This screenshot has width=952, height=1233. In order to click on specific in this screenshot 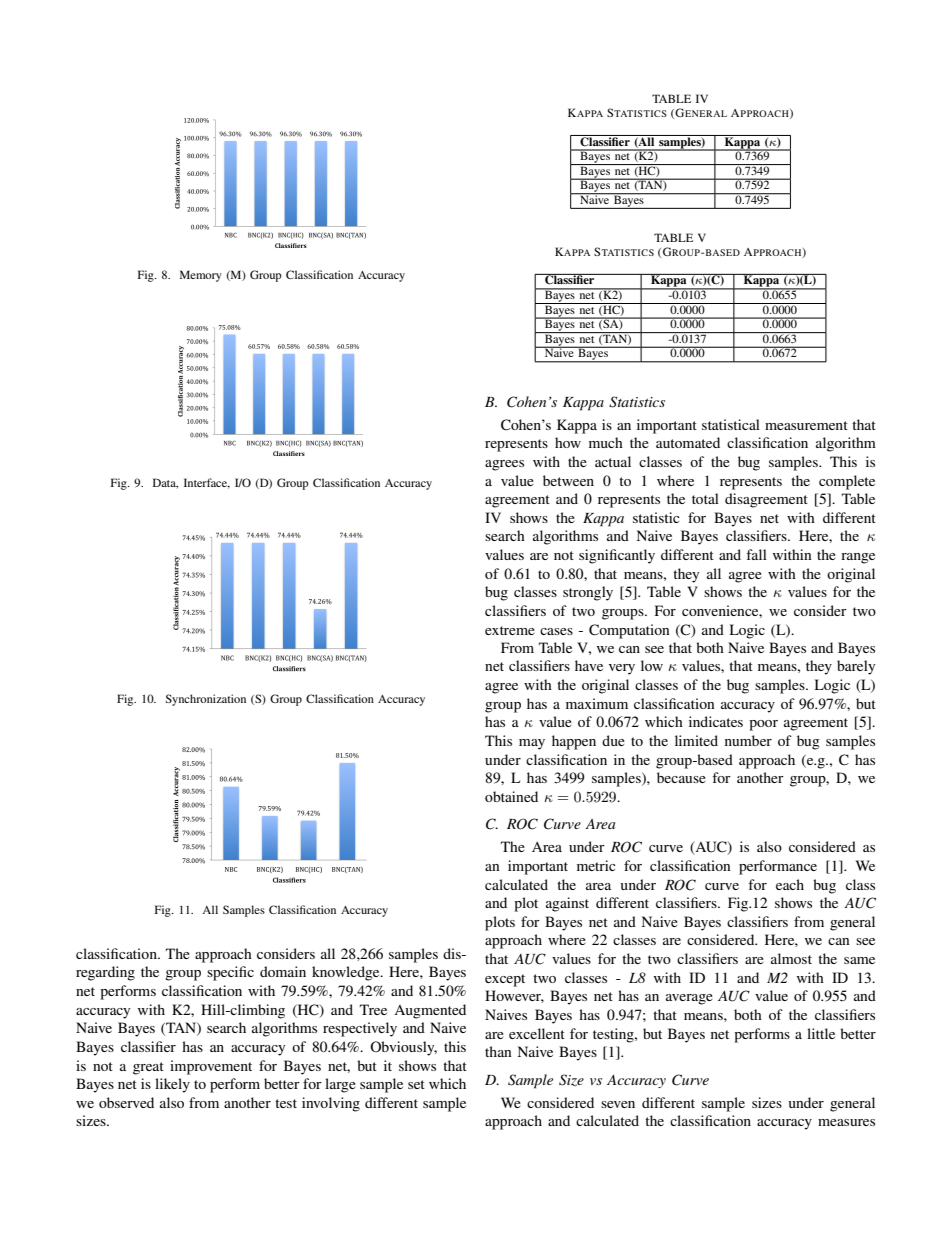, I will do `click(230, 973)`.
